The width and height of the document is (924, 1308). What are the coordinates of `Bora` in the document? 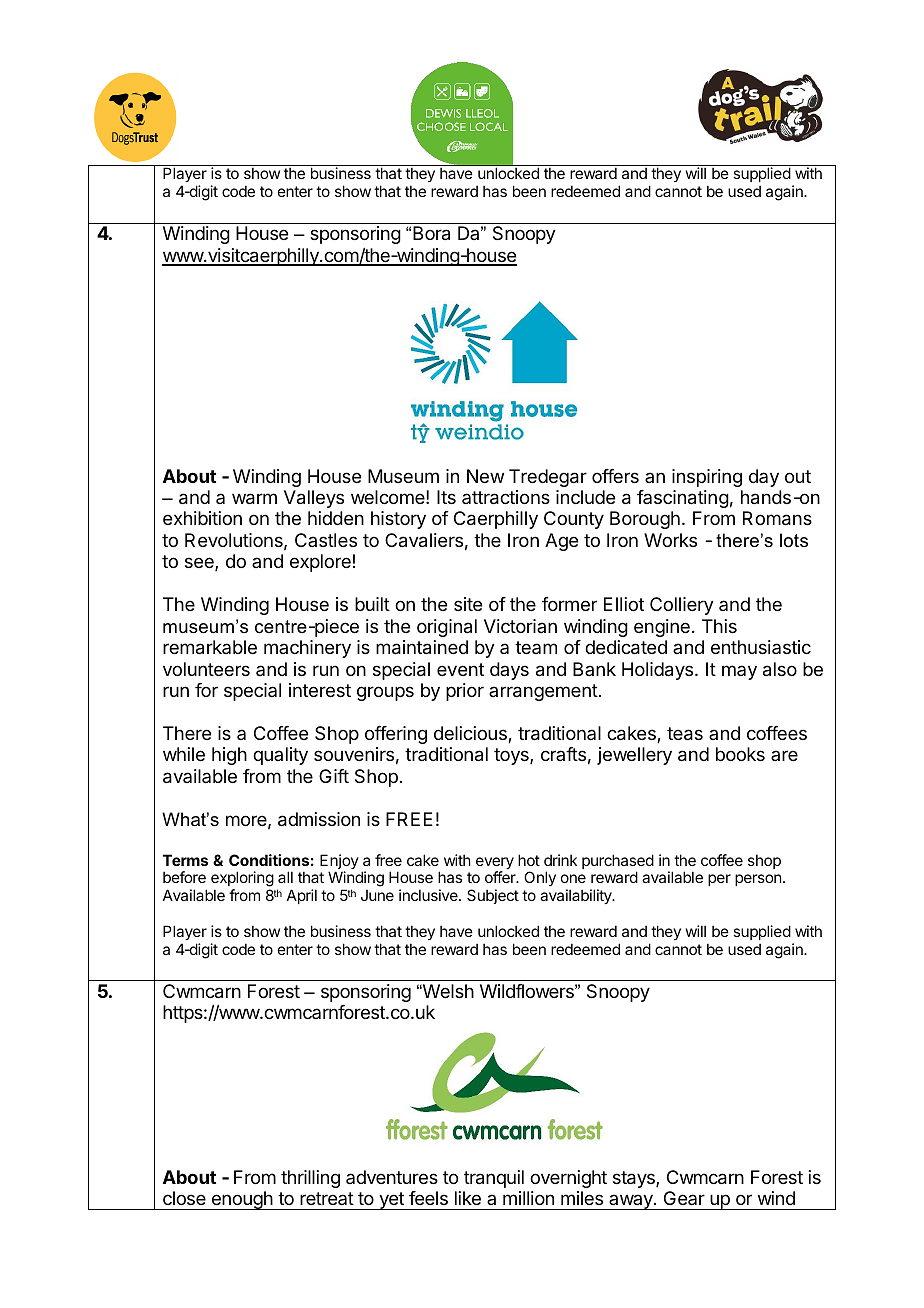 It's located at (431, 233).
